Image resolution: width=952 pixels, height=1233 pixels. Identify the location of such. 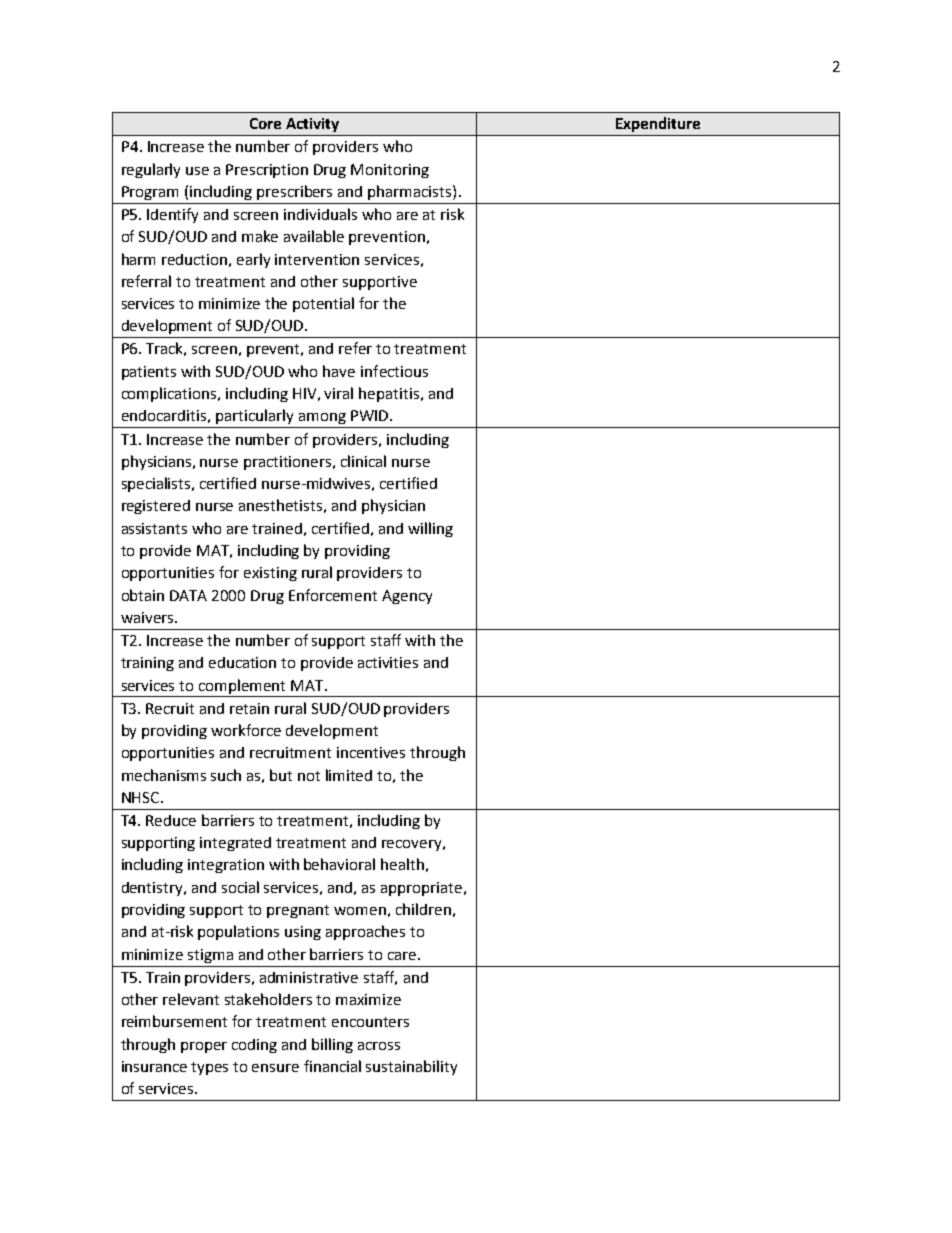
(226, 775).
